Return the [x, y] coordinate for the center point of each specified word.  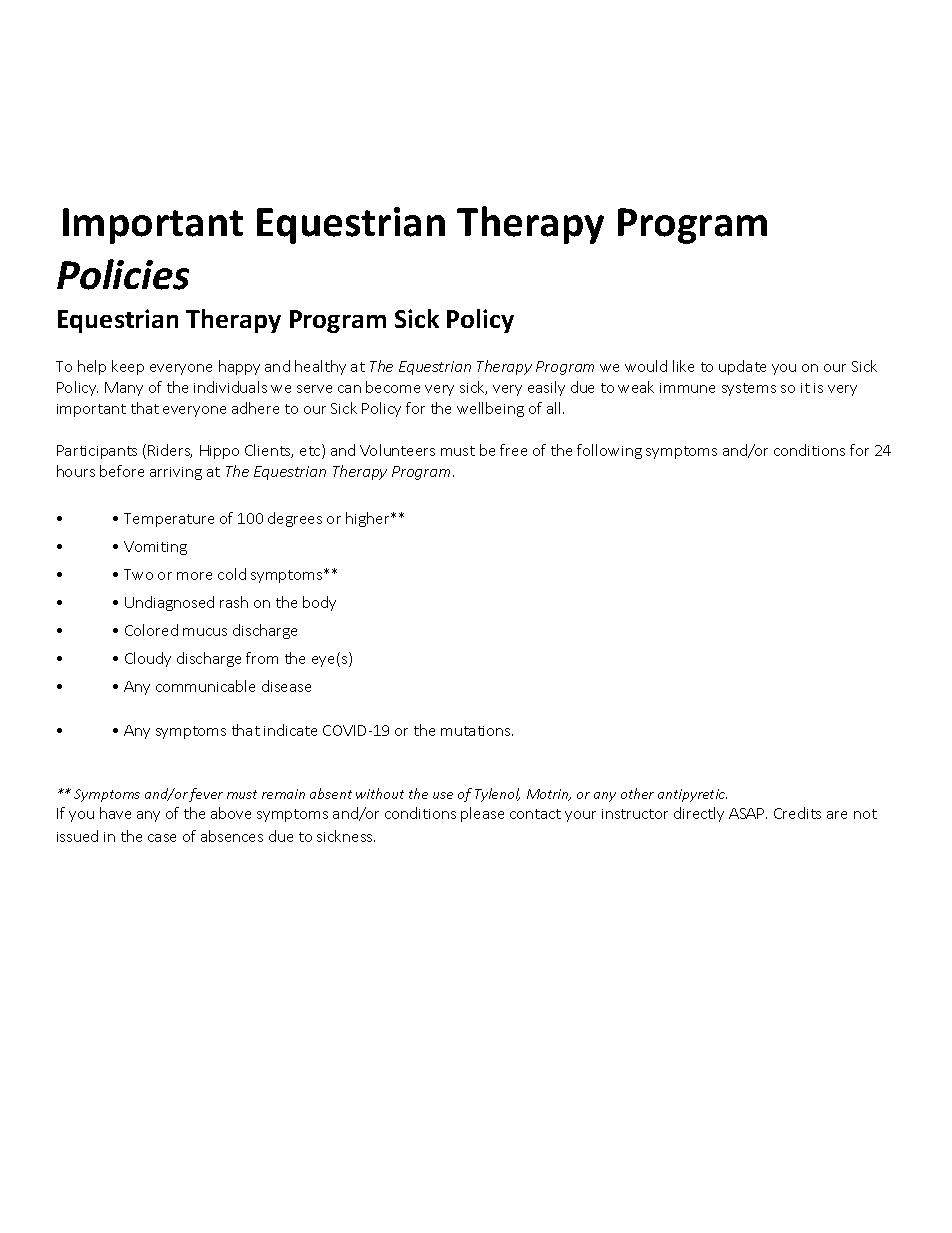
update [742, 367]
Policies [123, 274]
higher [369, 519]
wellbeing [490, 409]
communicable [205, 686]
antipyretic [692, 795]
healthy [320, 367]
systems [749, 389]
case [162, 838]
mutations [477, 731]
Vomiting [155, 548]
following [609, 451]
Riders [170, 451]
